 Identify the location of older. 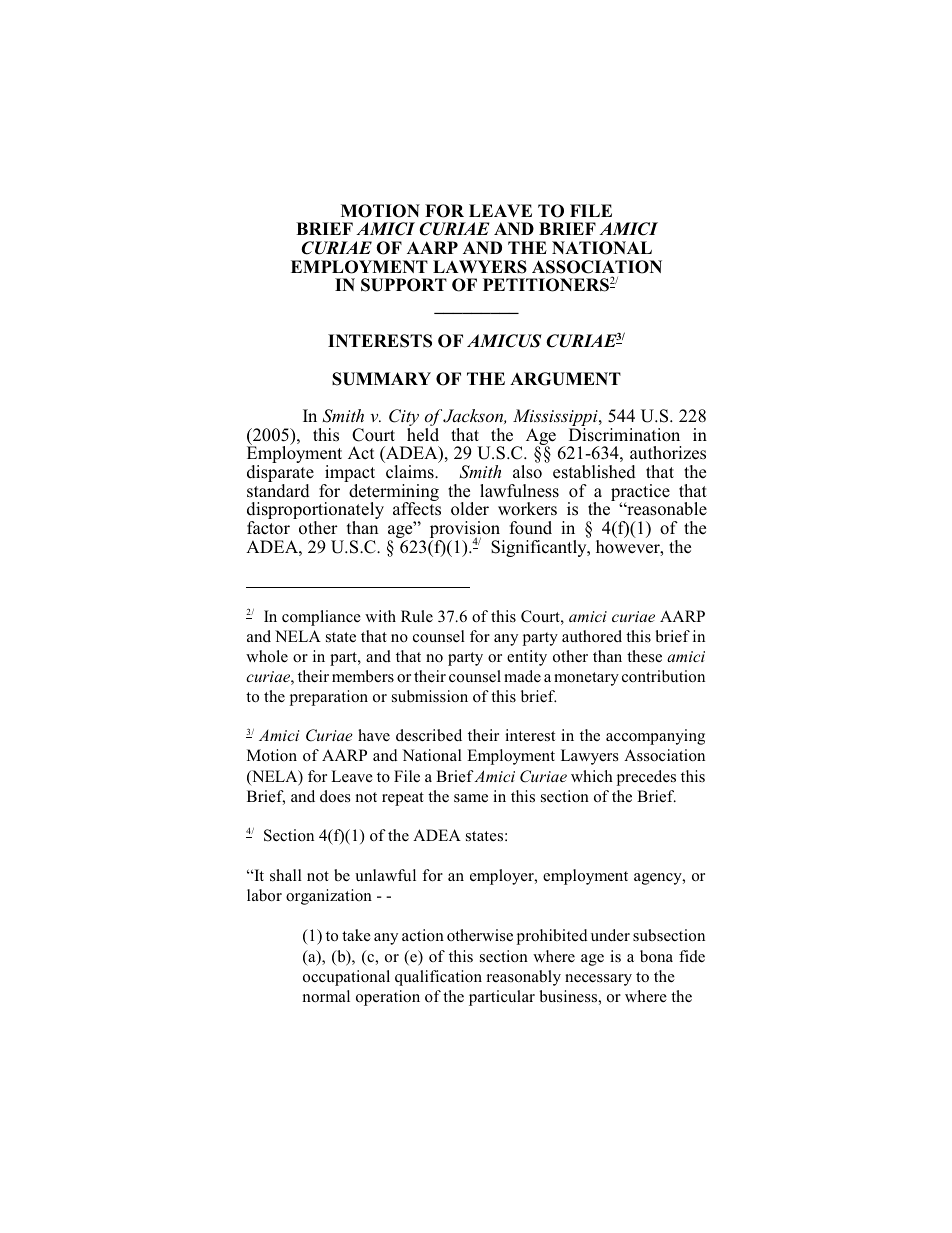
(470, 509).
